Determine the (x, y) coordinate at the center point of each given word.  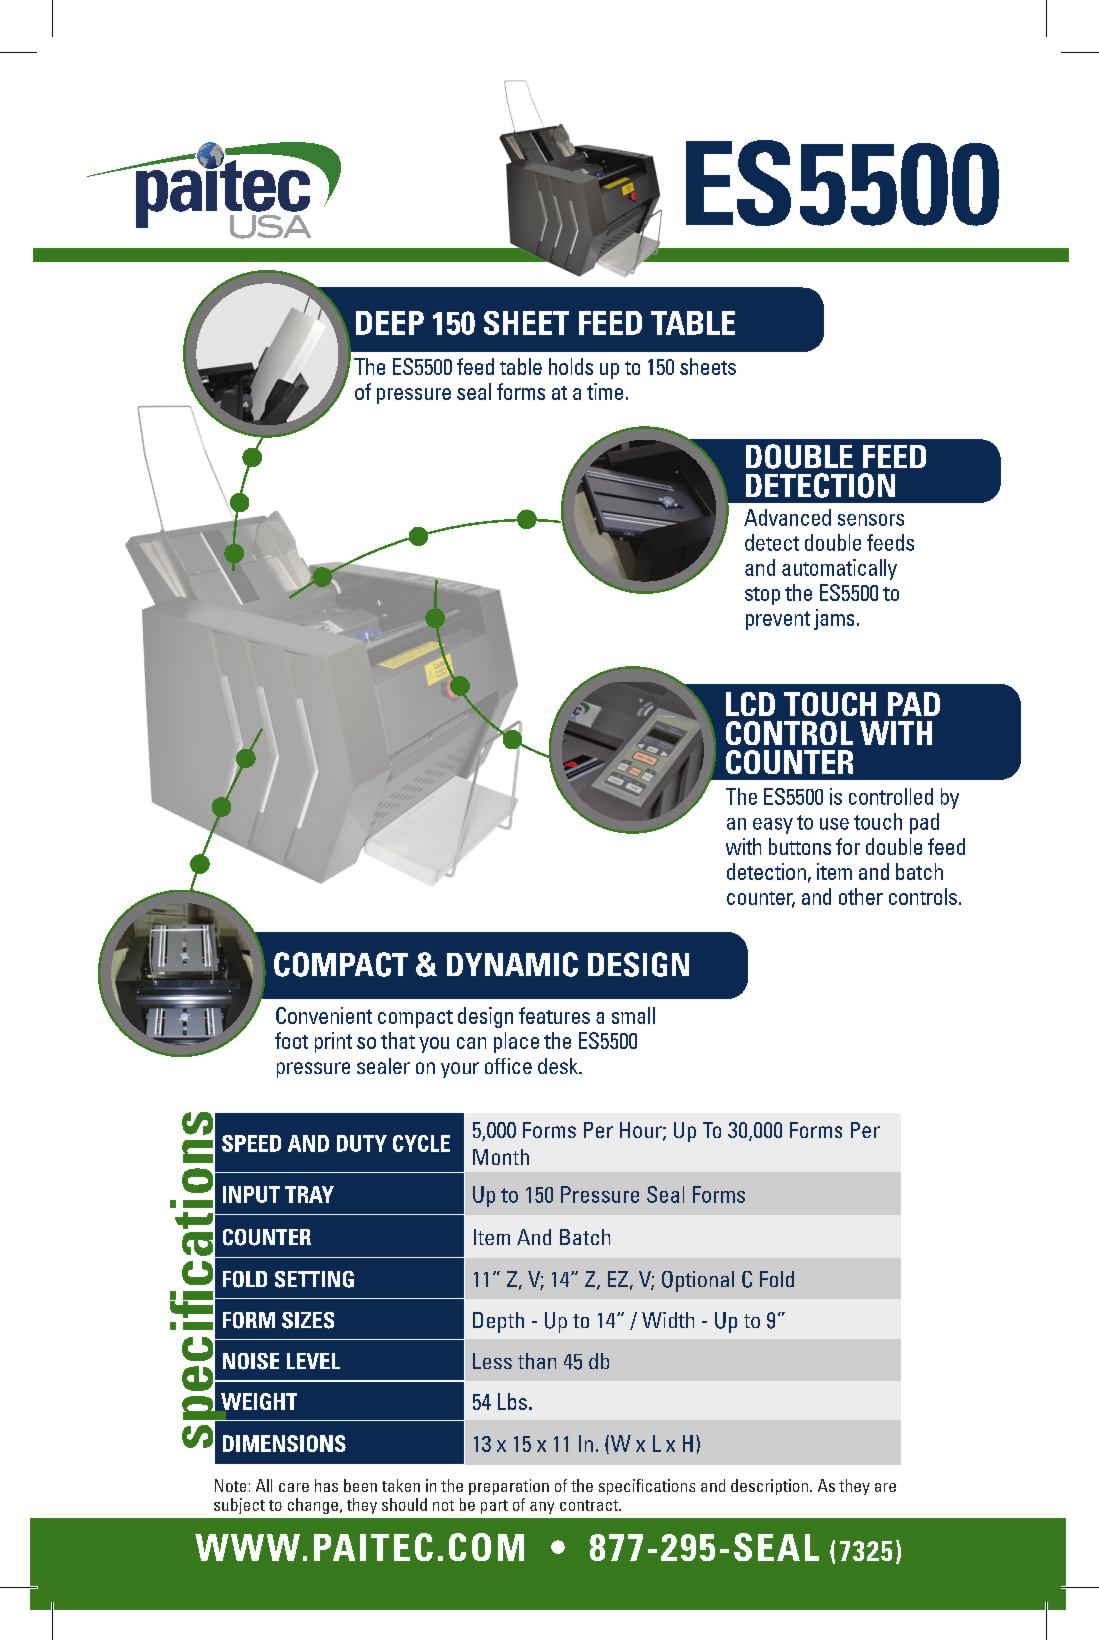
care (294, 1487)
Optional (698, 1281)
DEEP (390, 323)
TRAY (309, 1194)
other (861, 896)
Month (501, 1157)
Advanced (787, 517)
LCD (750, 704)
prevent (778, 620)
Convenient (324, 1015)
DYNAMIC (512, 964)
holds (571, 366)
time (605, 391)
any (542, 1508)
